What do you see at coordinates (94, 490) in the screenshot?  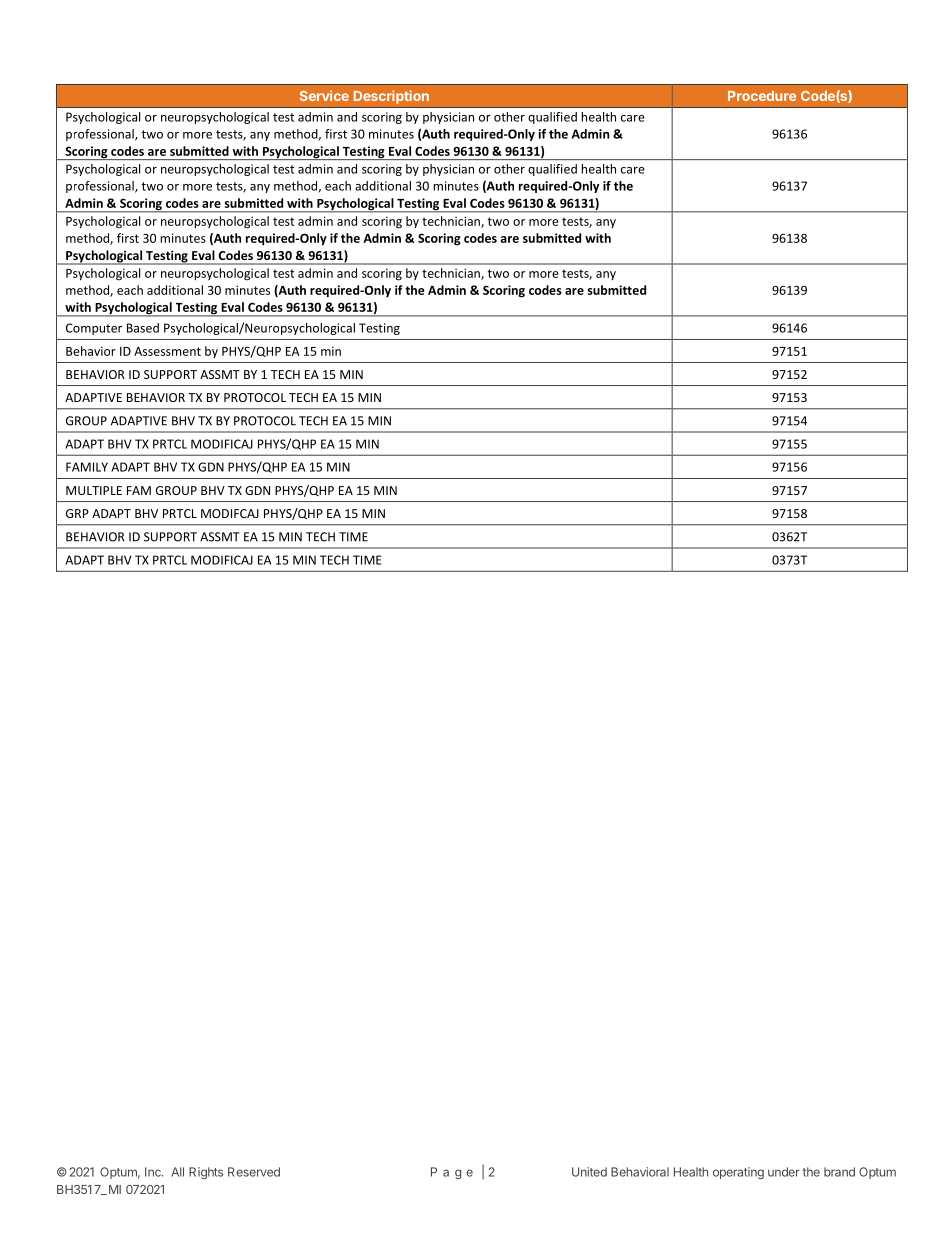 I see `MULTIPLE` at bounding box center [94, 490].
